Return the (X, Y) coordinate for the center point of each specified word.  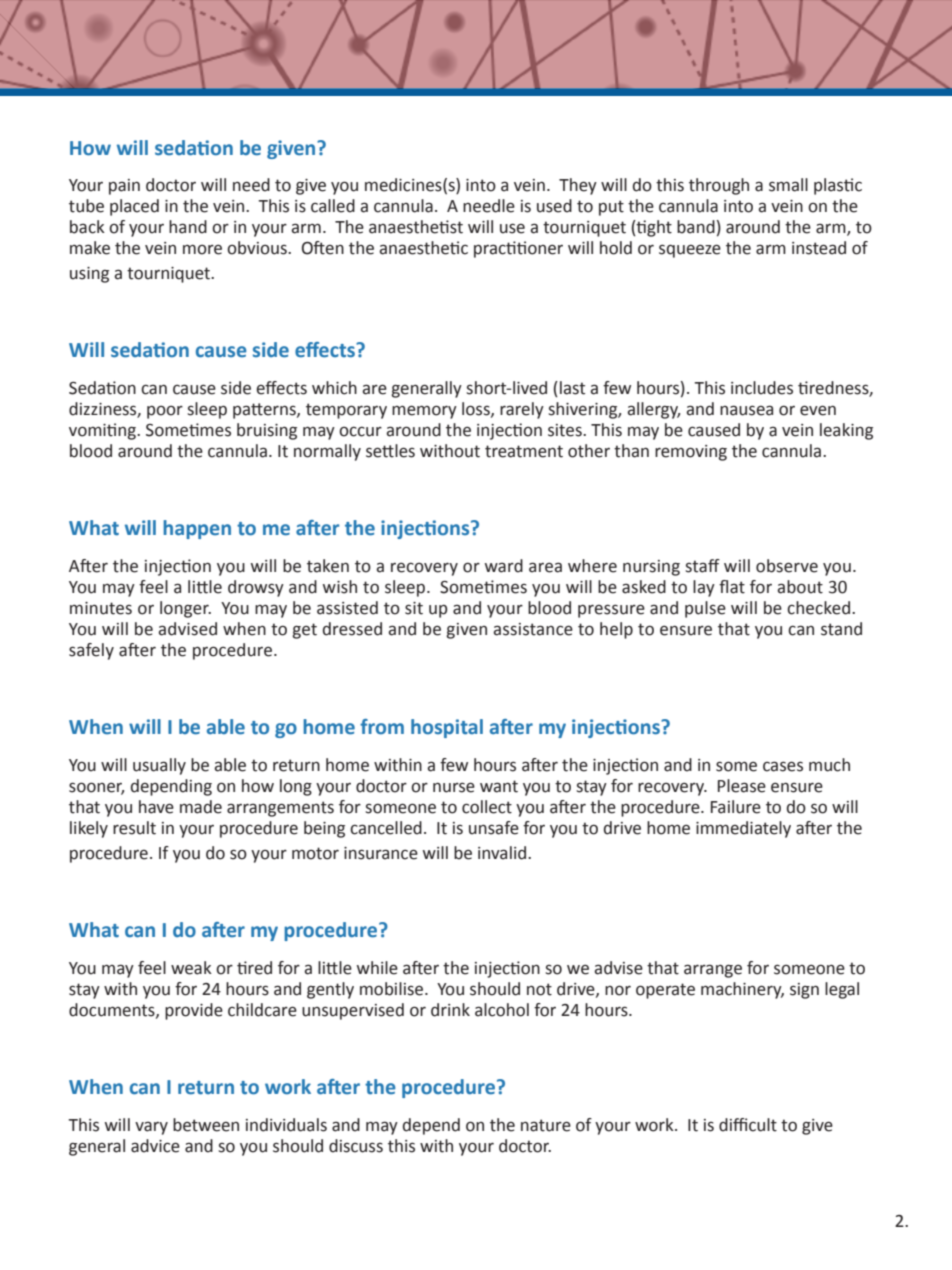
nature (546, 1125)
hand (188, 227)
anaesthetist (416, 227)
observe (787, 566)
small (788, 185)
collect (487, 807)
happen (197, 529)
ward (504, 566)
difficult (748, 1125)
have (156, 807)
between (206, 1125)
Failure (736, 807)
